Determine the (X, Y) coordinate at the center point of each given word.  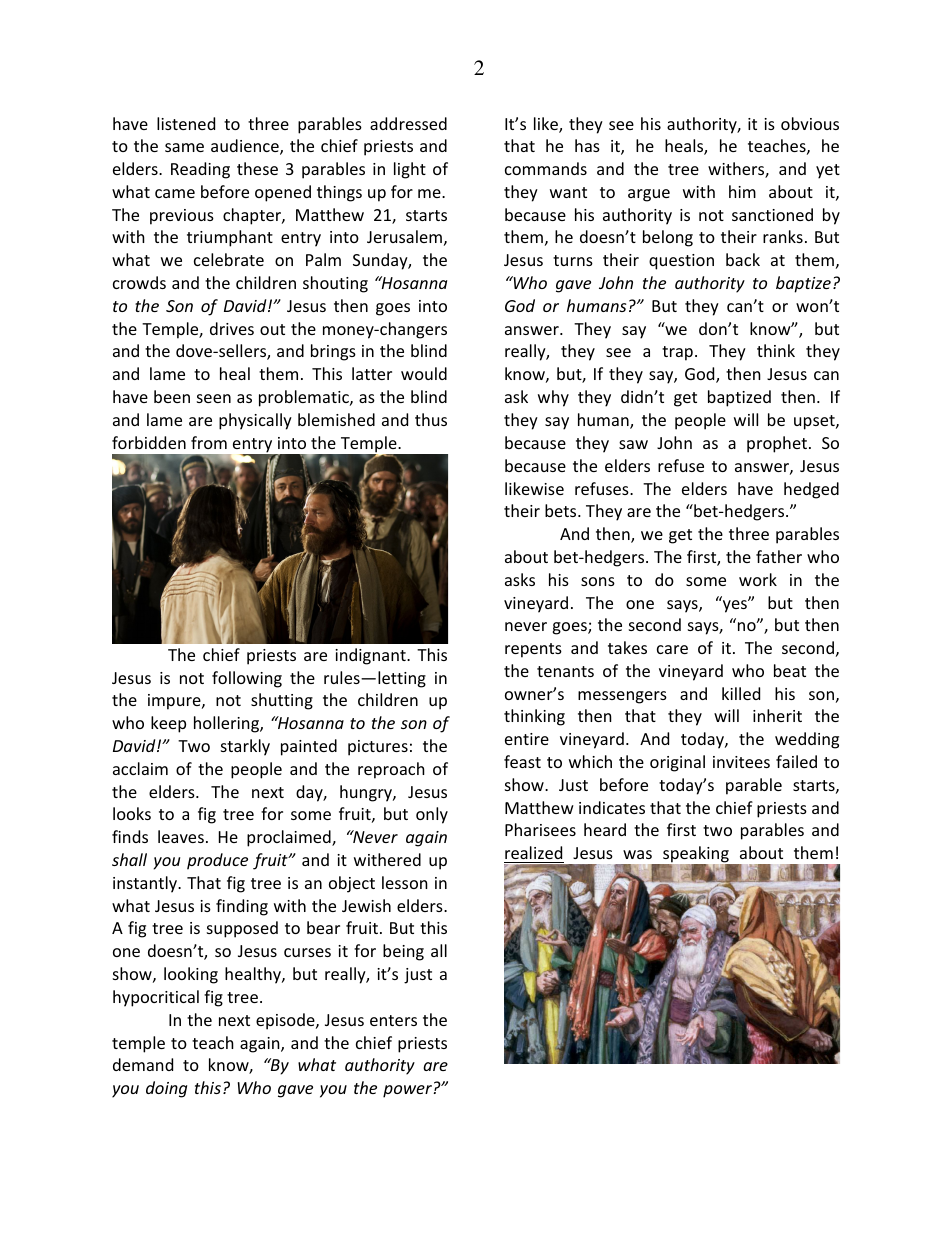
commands (546, 168)
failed (796, 761)
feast (522, 761)
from (209, 442)
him (742, 191)
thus (431, 419)
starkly (245, 747)
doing (166, 1089)
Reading (200, 170)
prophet (777, 444)
